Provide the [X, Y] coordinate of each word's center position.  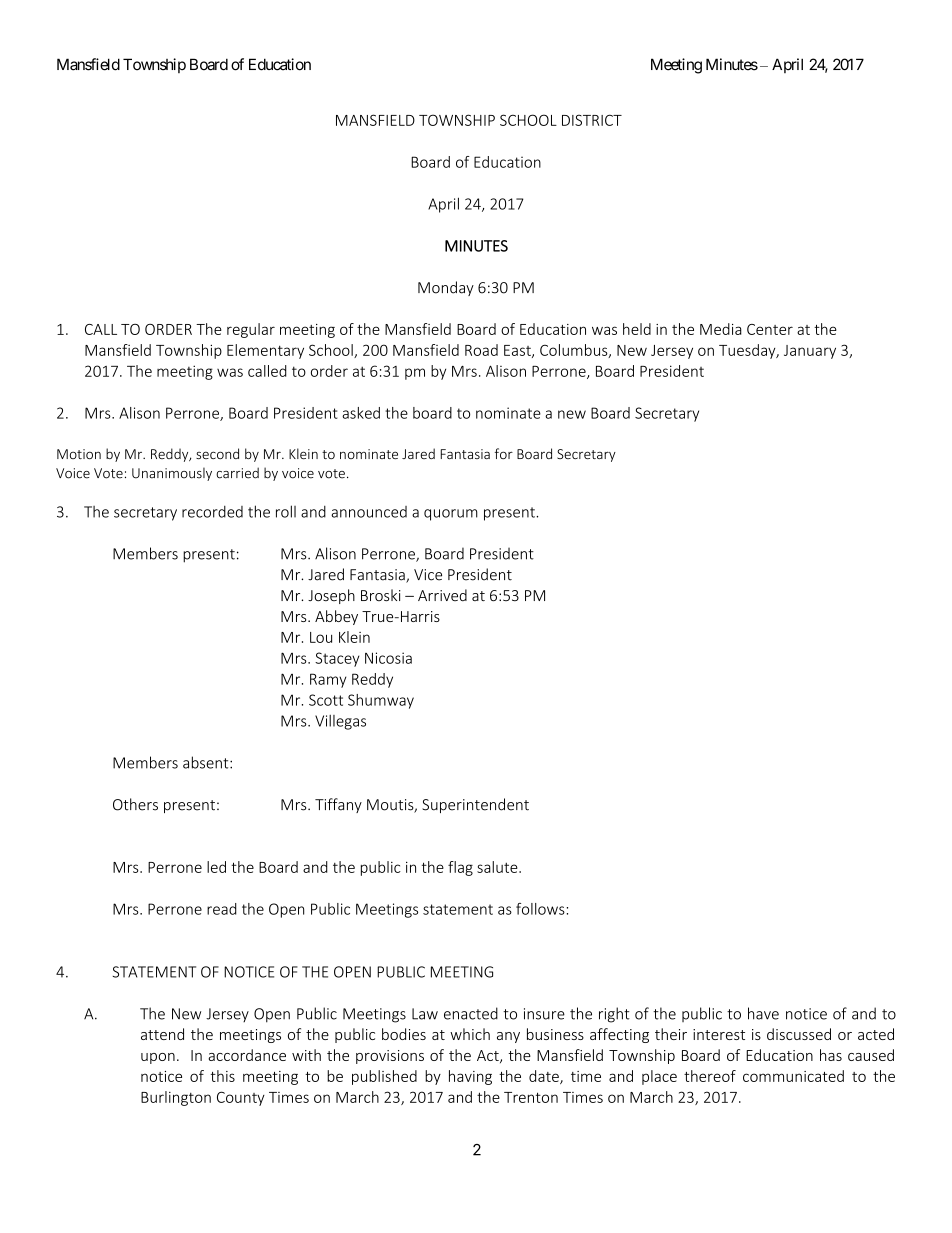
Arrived [442, 595]
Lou [321, 637]
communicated [793, 1076]
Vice [428, 575]
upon [158, 1058]
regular [251, 330]
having [470, 1077]
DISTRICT [592, 120]
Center [770, 329]
